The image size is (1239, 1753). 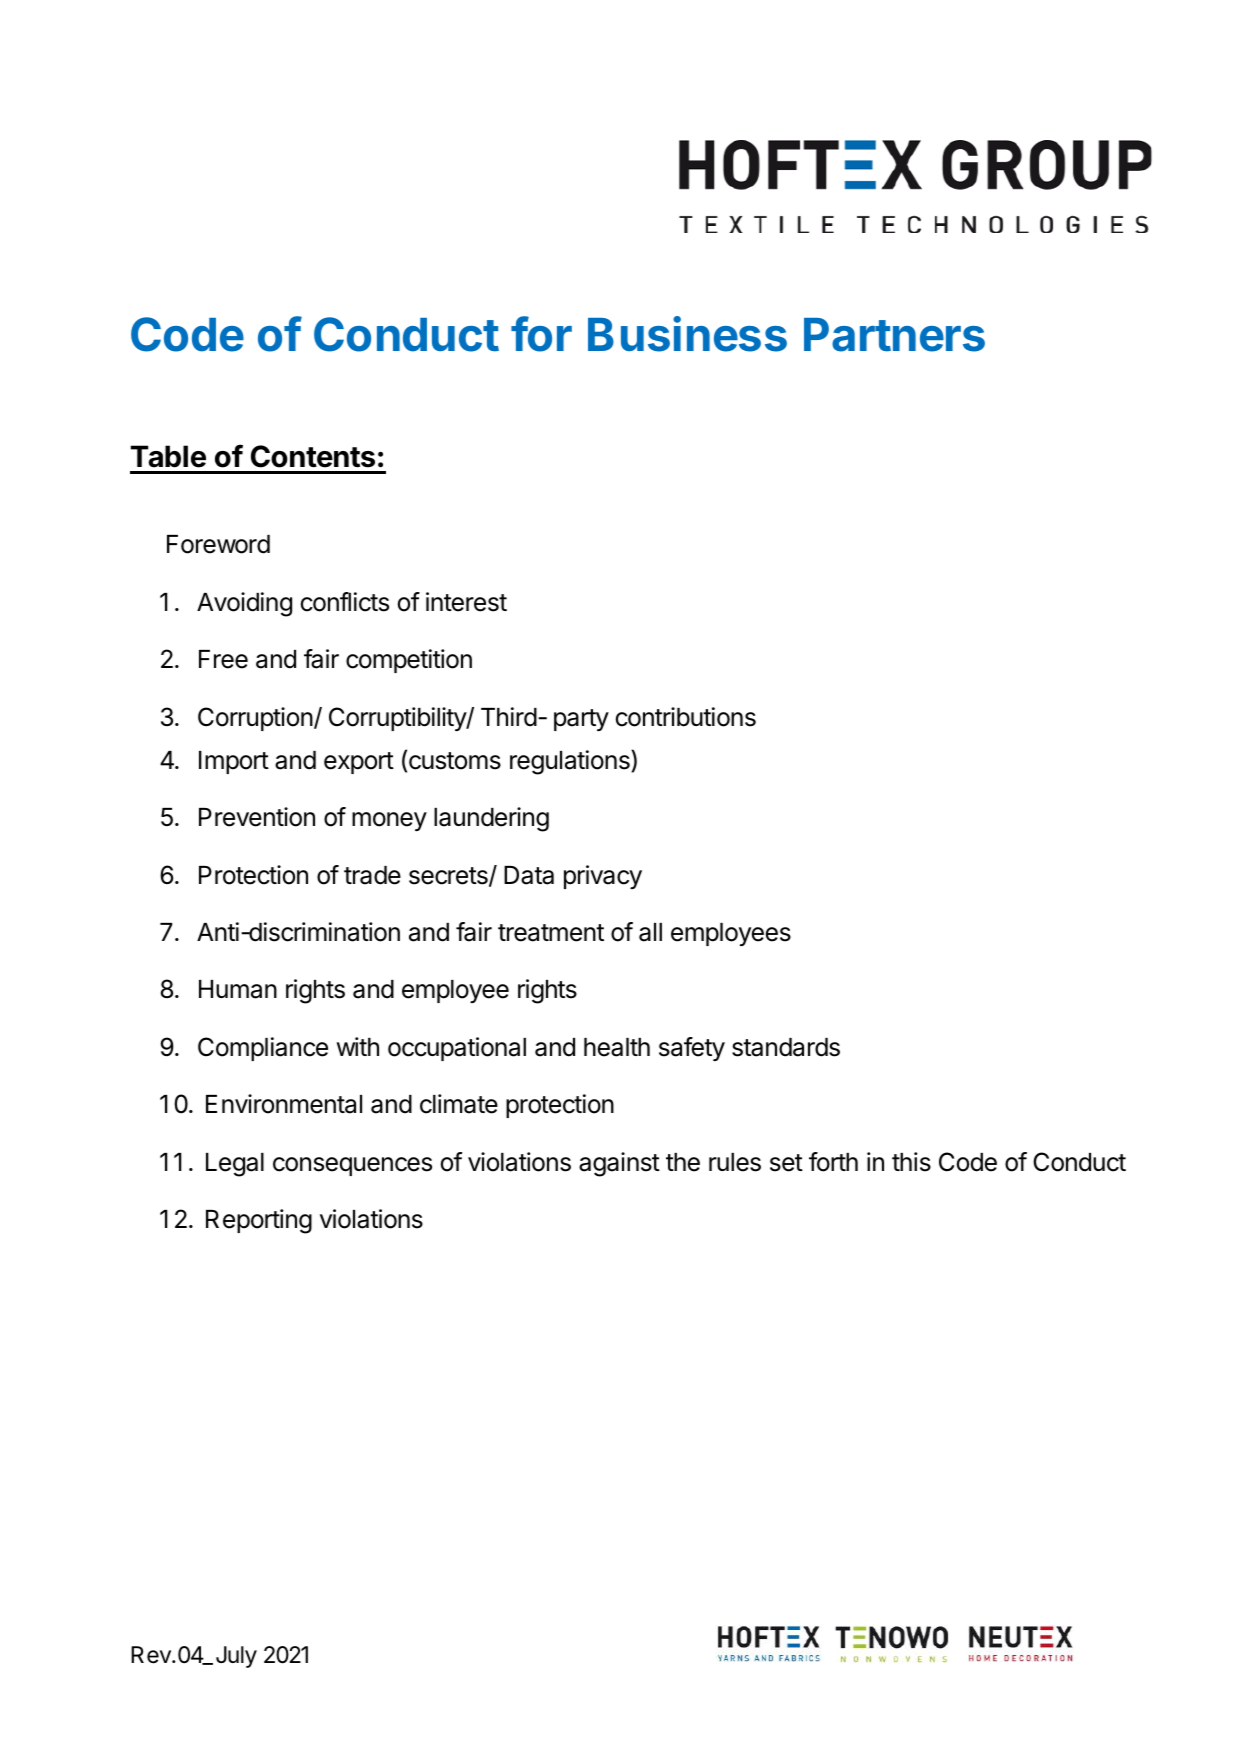 I want to click on trade, so click(x=372, y=875).
